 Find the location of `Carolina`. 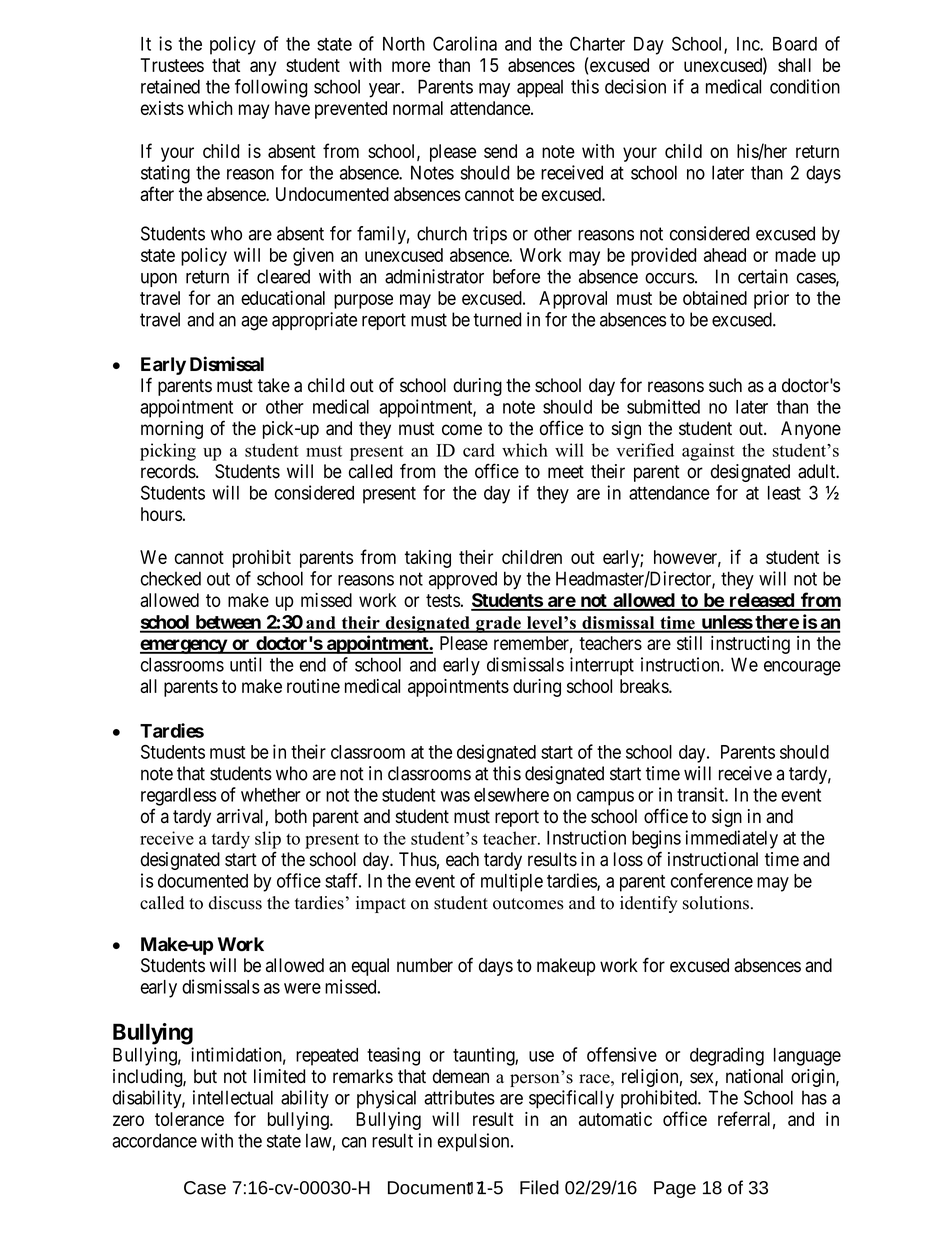

Carolina is located at coordinates (465, 43).
